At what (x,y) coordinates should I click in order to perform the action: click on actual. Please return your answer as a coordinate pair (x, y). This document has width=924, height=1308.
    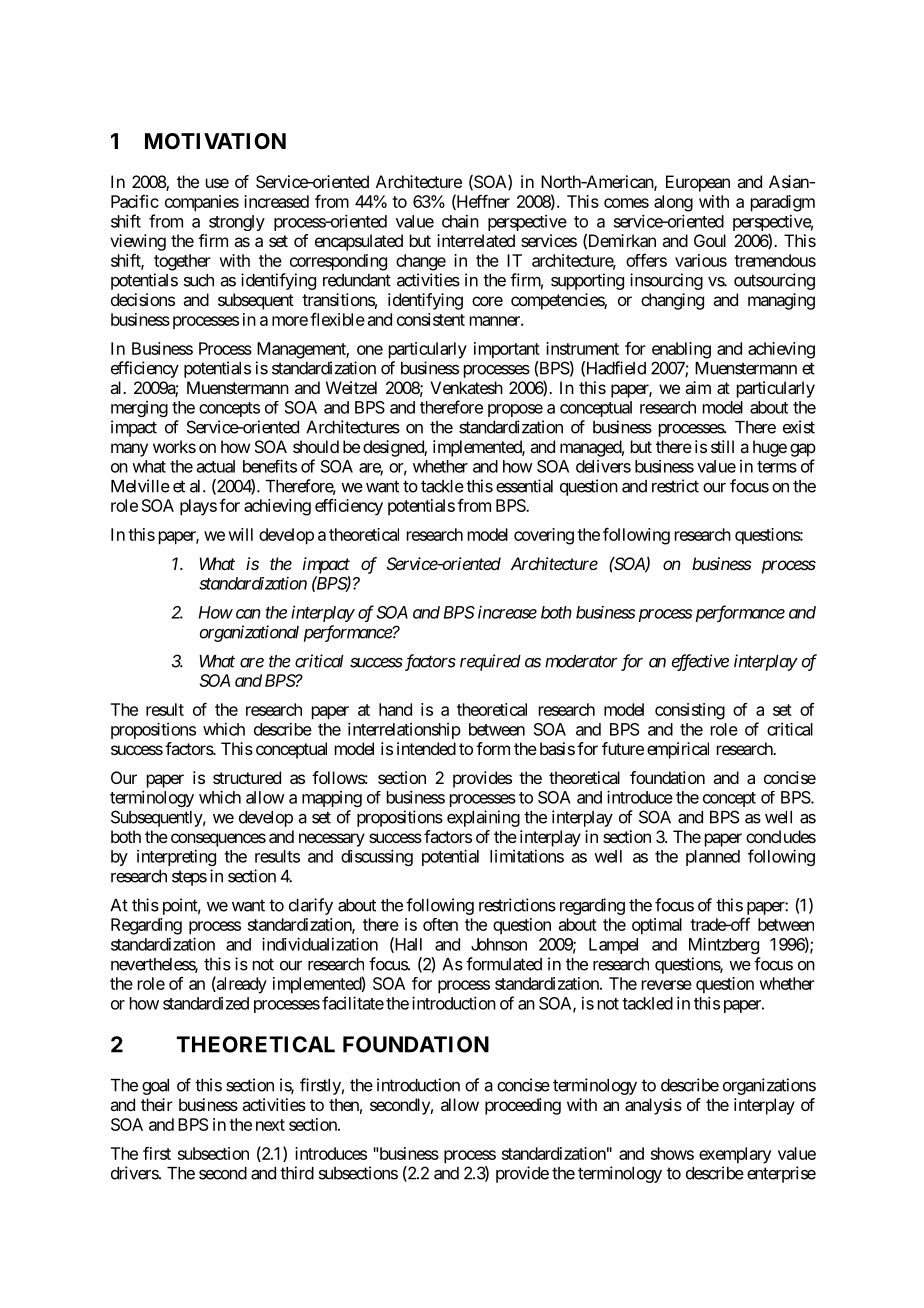
    Looking at the image, I should click on (216, 466).
